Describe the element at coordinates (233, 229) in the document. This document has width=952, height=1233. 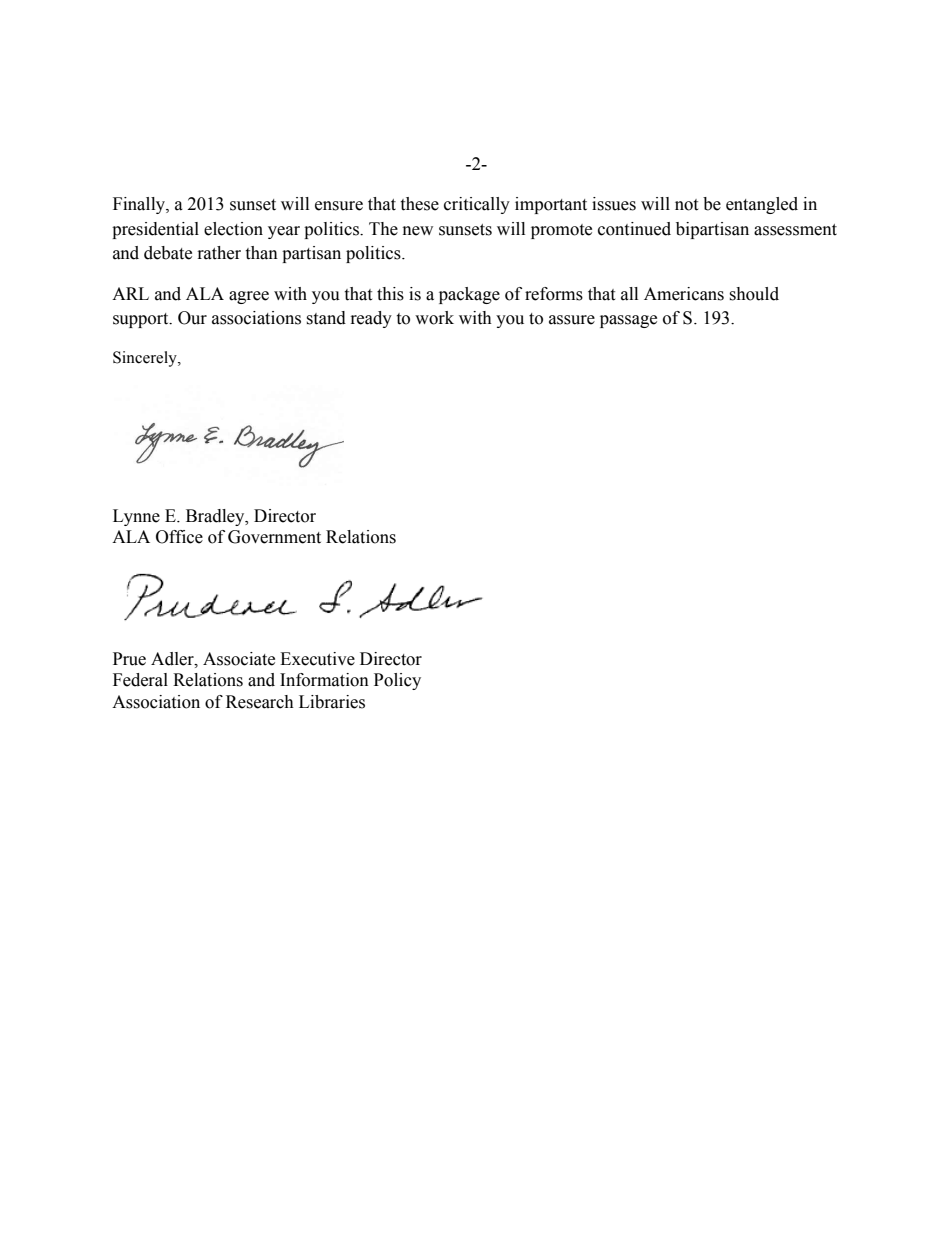
I see `election` at that location.
